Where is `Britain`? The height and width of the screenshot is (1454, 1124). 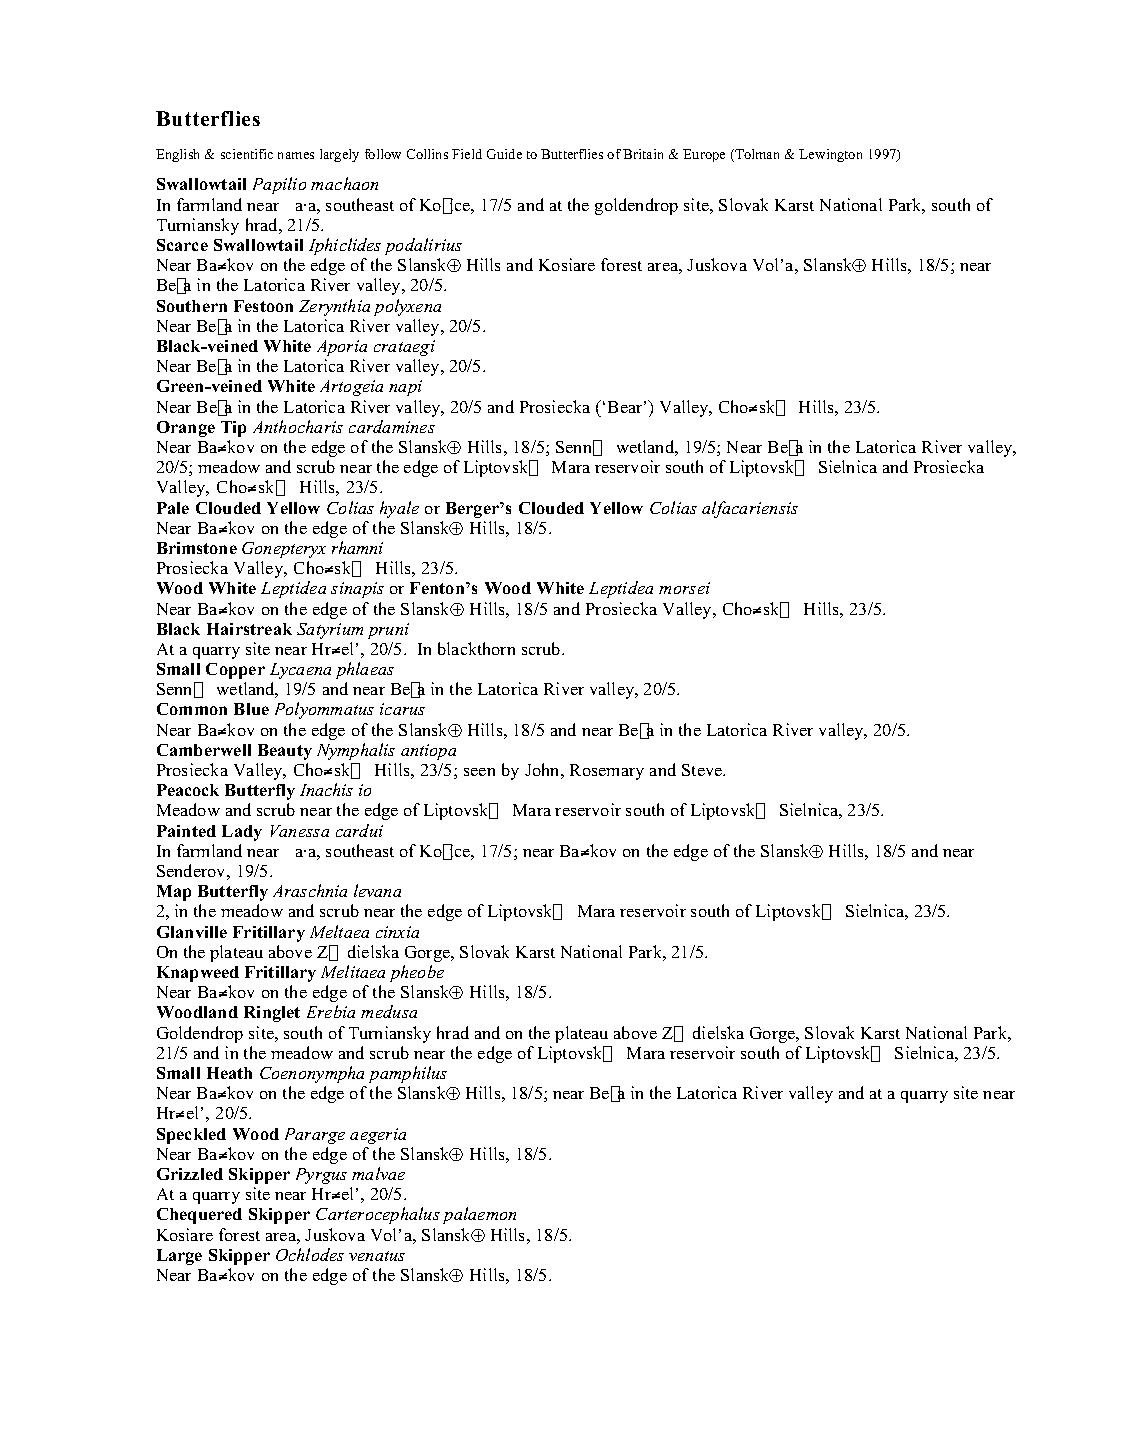 Britain is located at coordinates (643, 154).
